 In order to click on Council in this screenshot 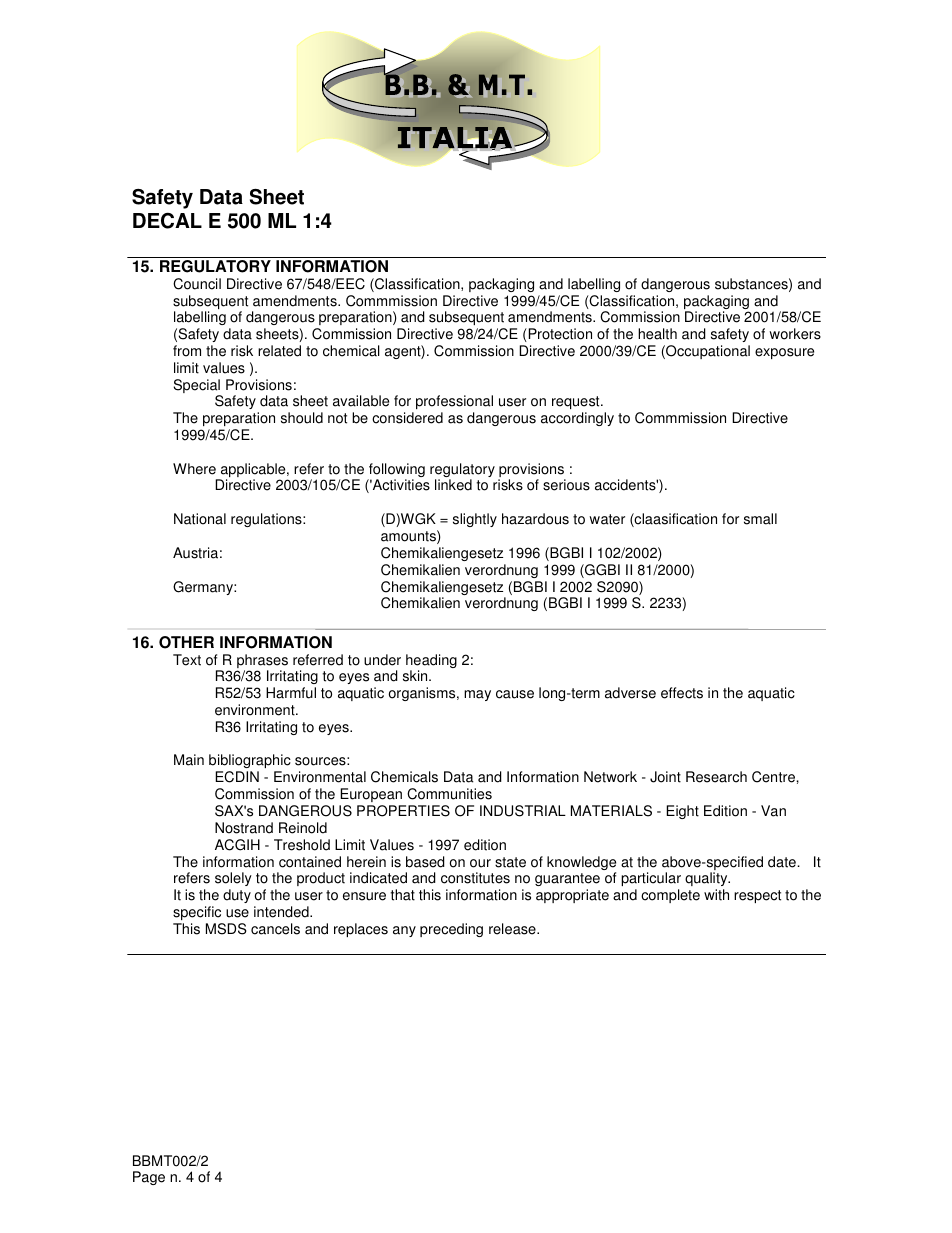, I will do `click(197, 284)`.
